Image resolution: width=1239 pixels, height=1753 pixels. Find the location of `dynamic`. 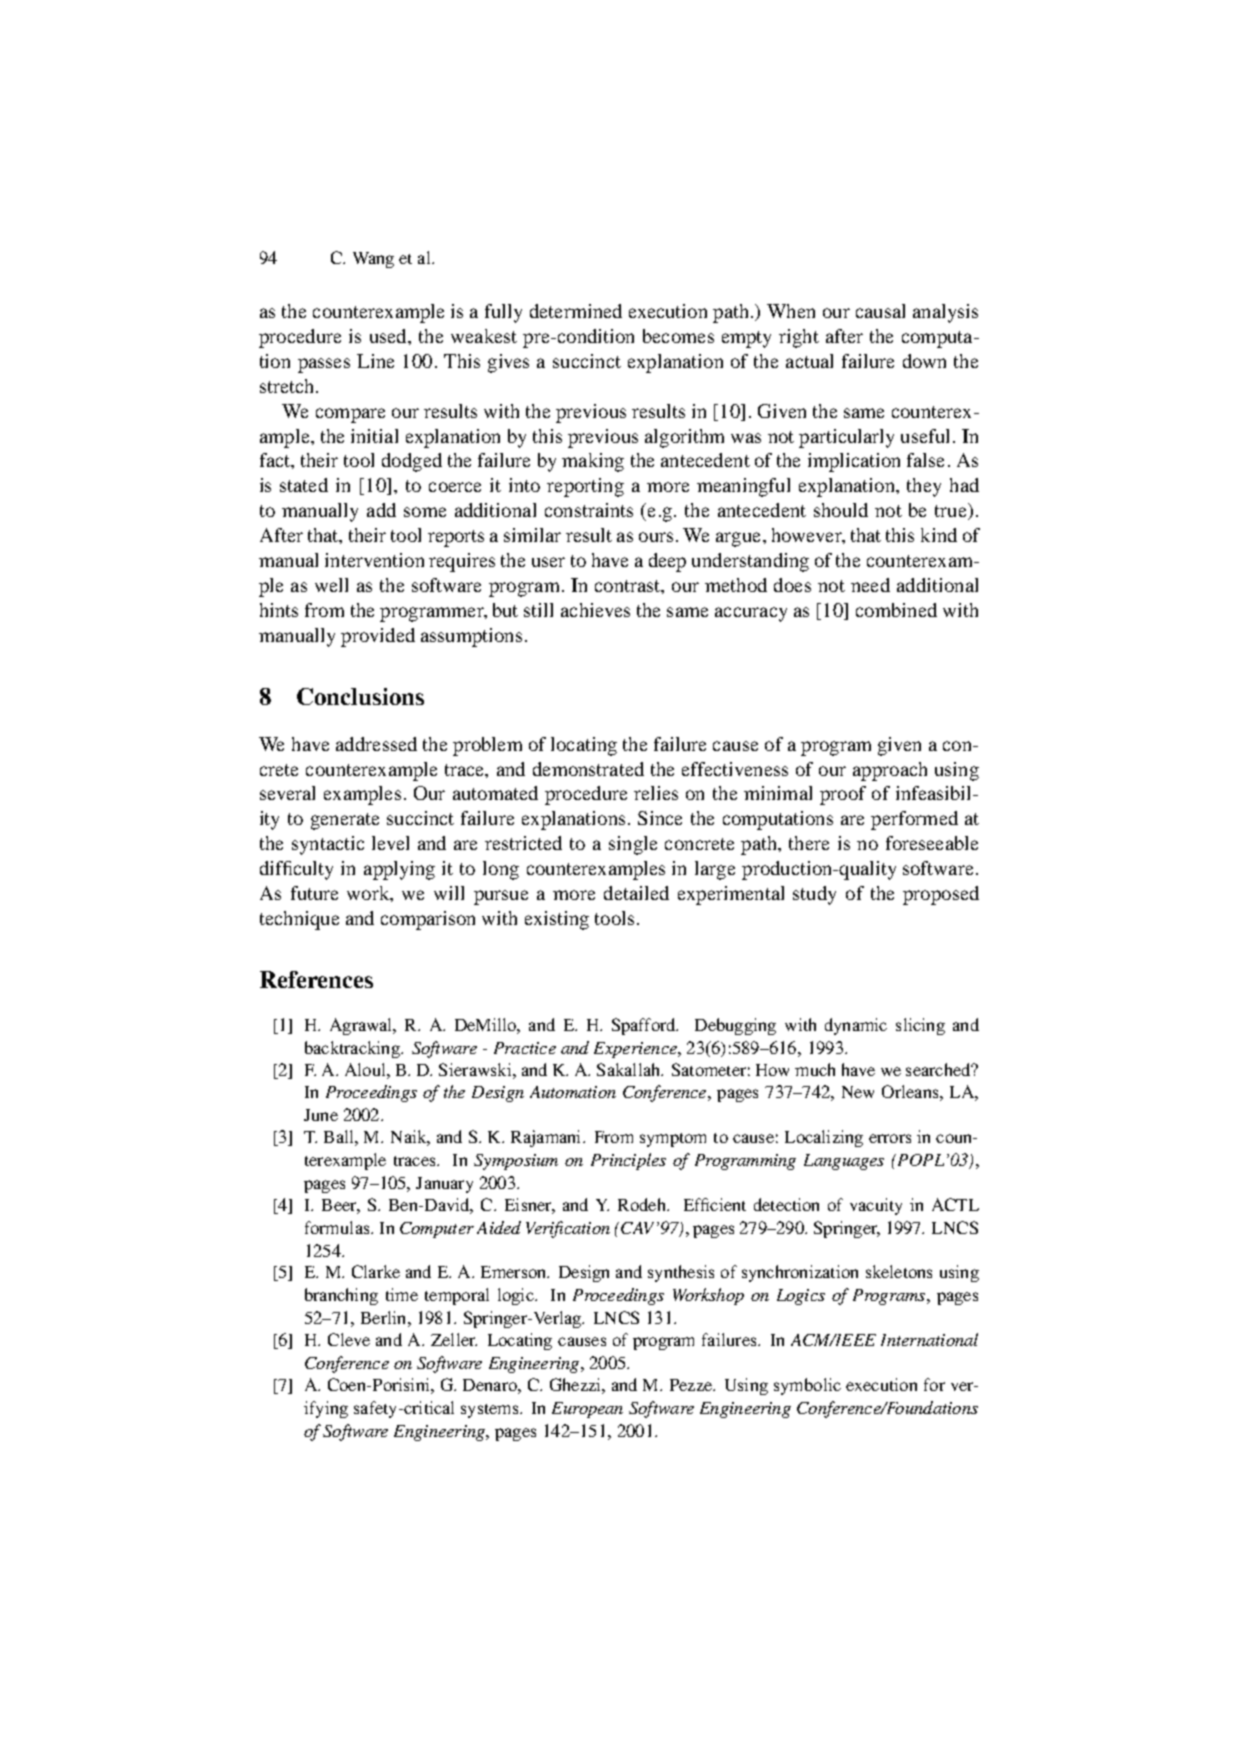

dynamic is located at coordinates (856, 1026).
